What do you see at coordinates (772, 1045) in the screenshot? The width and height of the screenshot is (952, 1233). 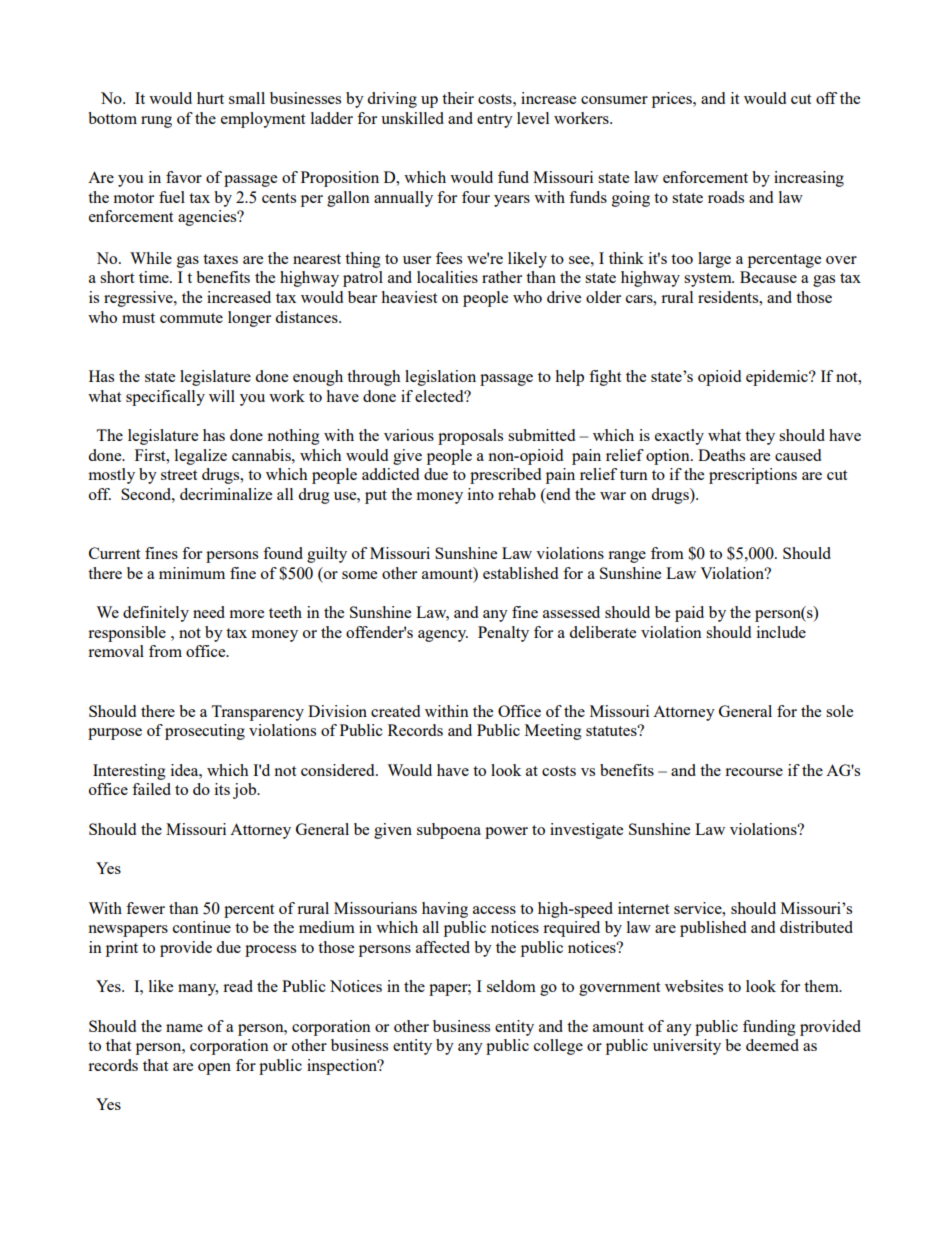 I see `deemed` at bounding box center [772, 1045].
